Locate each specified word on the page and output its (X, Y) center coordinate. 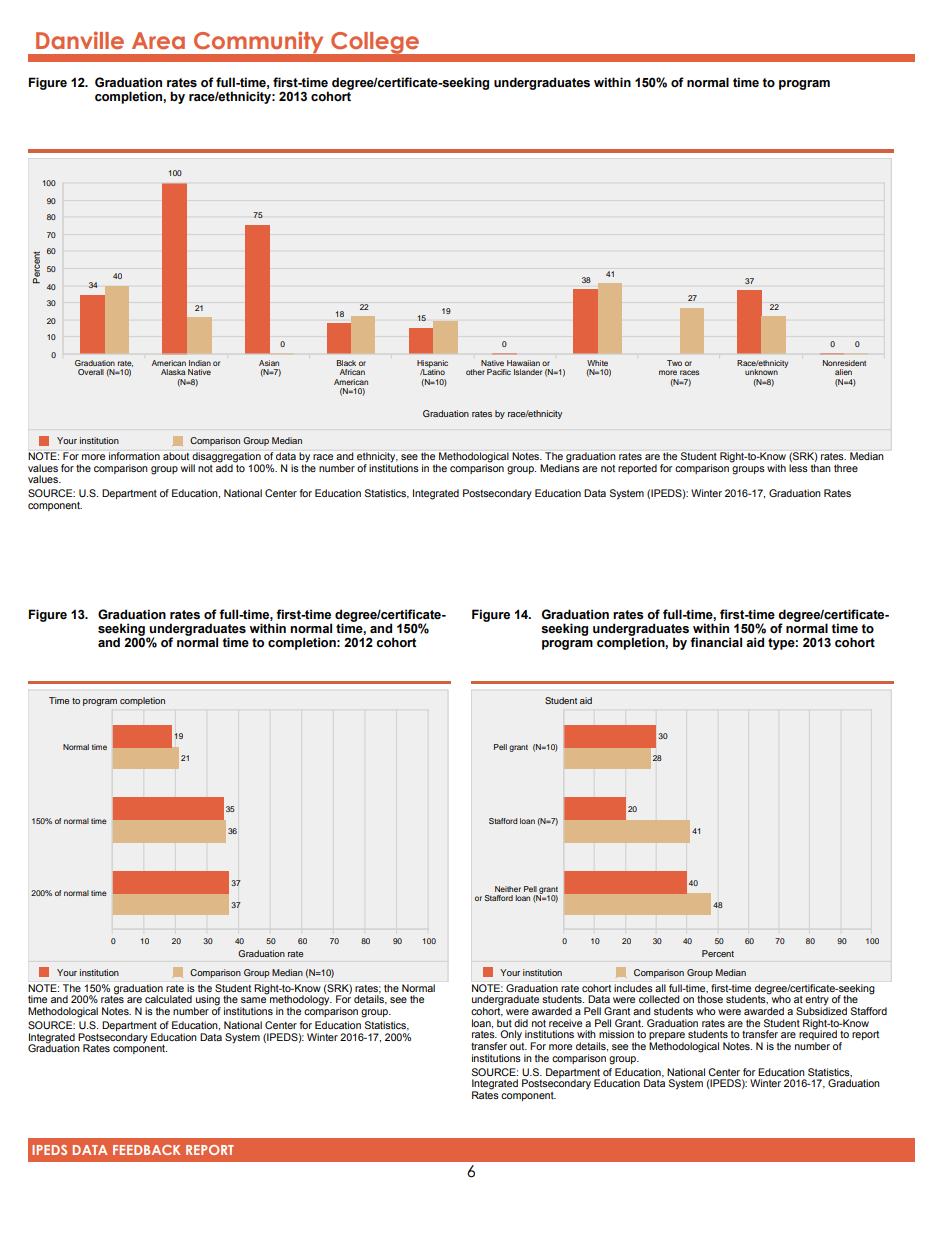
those (710, 999)
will (188, 468)
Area (158, 41)
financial (716, 642)
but (504, 1023)
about (176, 456)
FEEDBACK (146, 1150)
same (253, 1000)
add (224, 467)
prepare (667, 1037)
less (798, 468)
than (821, 468)
